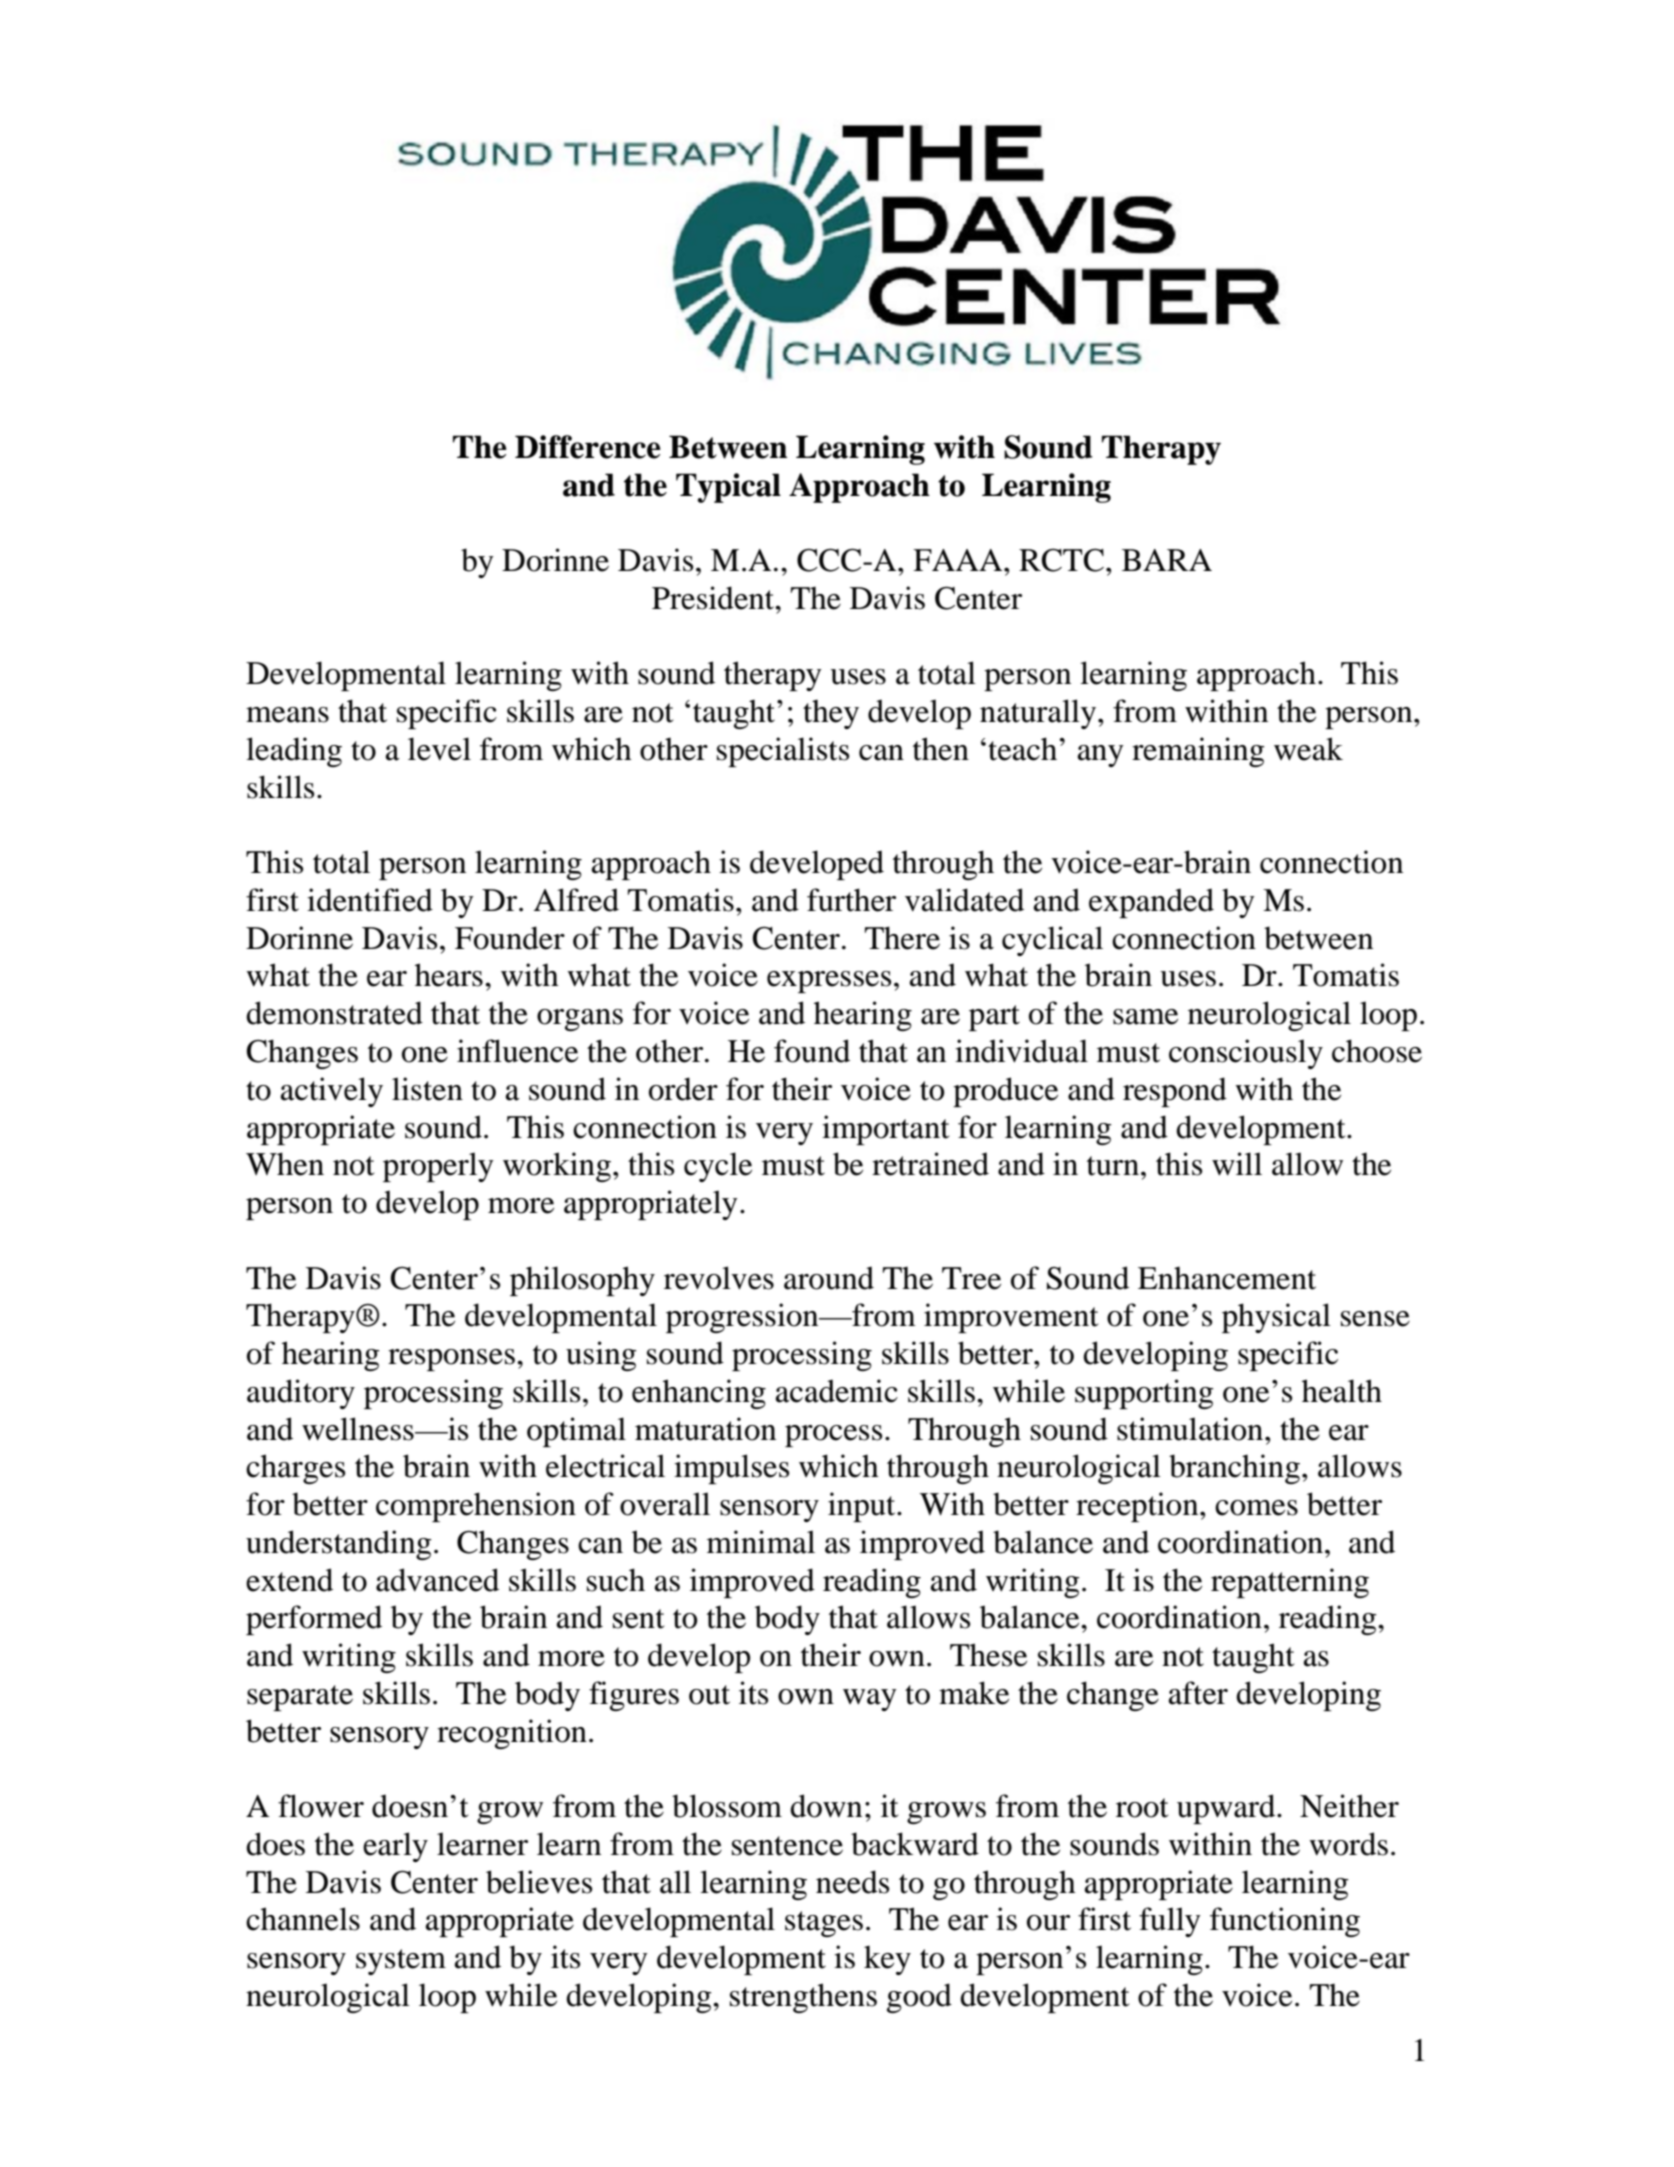  I want to click on around, so click(829, 1278).
